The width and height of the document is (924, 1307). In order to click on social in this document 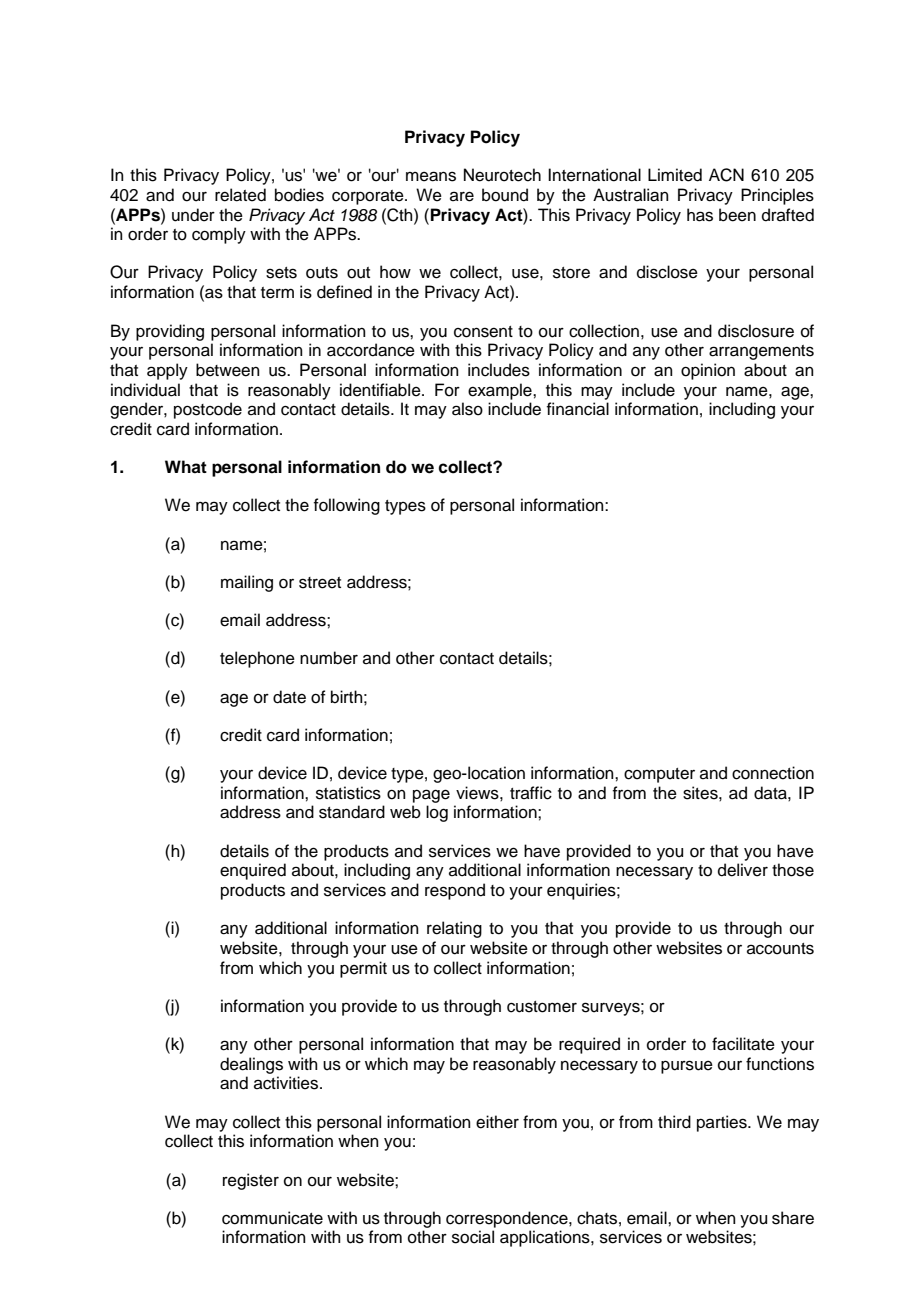, I will do `click(473, 1237)`.
